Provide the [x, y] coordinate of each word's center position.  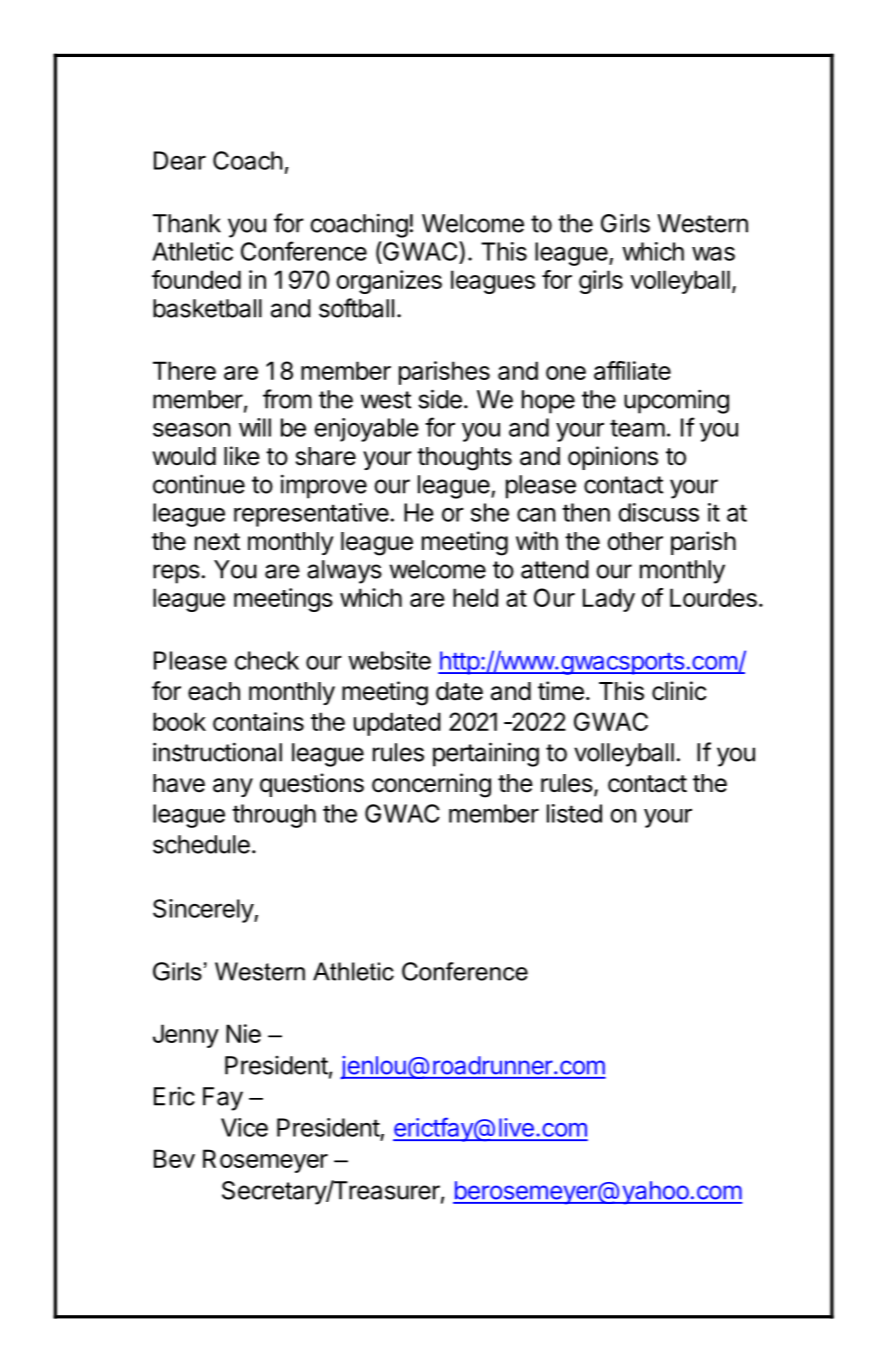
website [389, 660]
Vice [244, 1127]
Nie [243, 1033]
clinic [679, 691]
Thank [187, 223]
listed [574, 813]
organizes [389, 282]
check [267, 660]
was [713, 254]
